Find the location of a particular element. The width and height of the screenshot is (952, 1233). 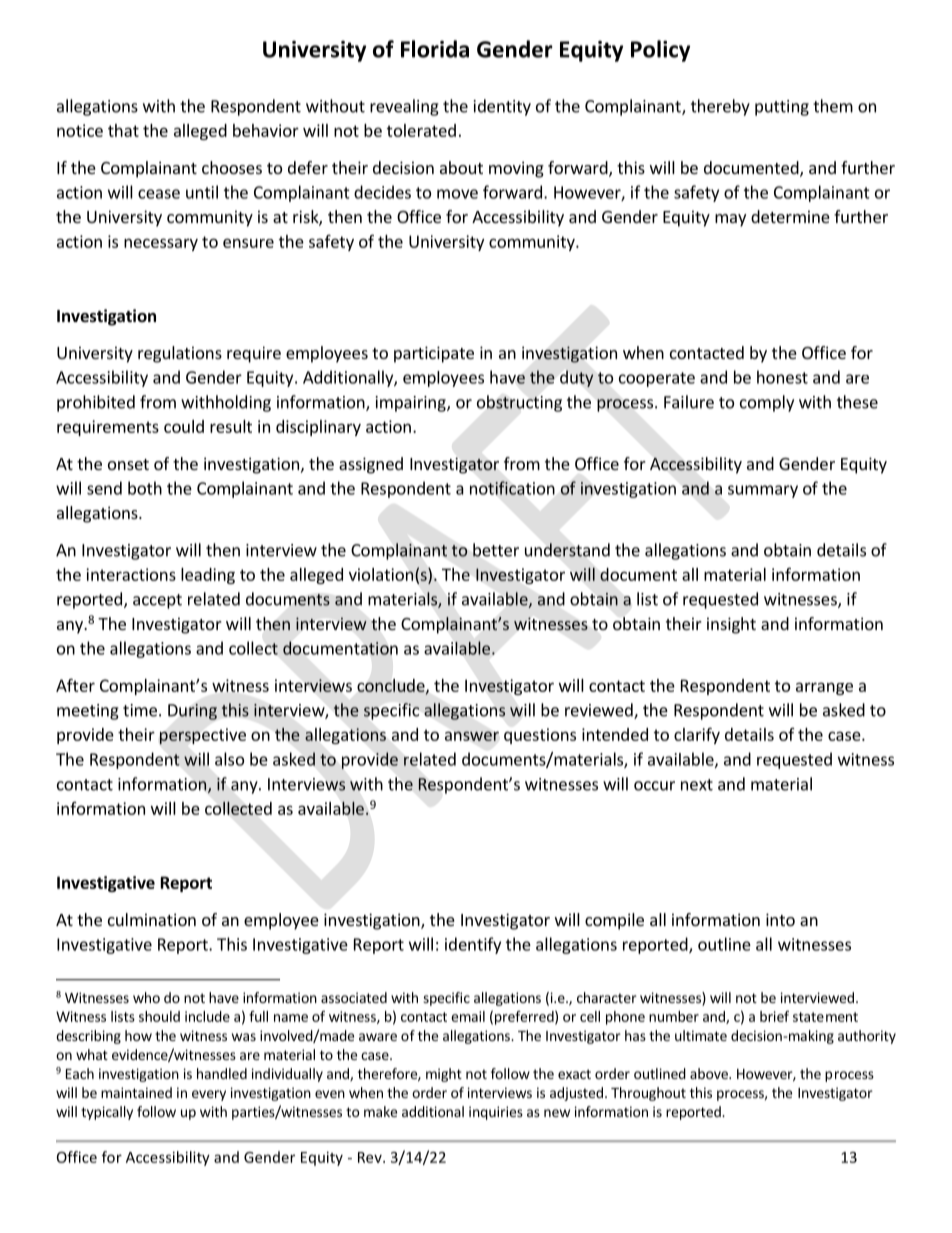

insight is located at coordinates (731, 625).
